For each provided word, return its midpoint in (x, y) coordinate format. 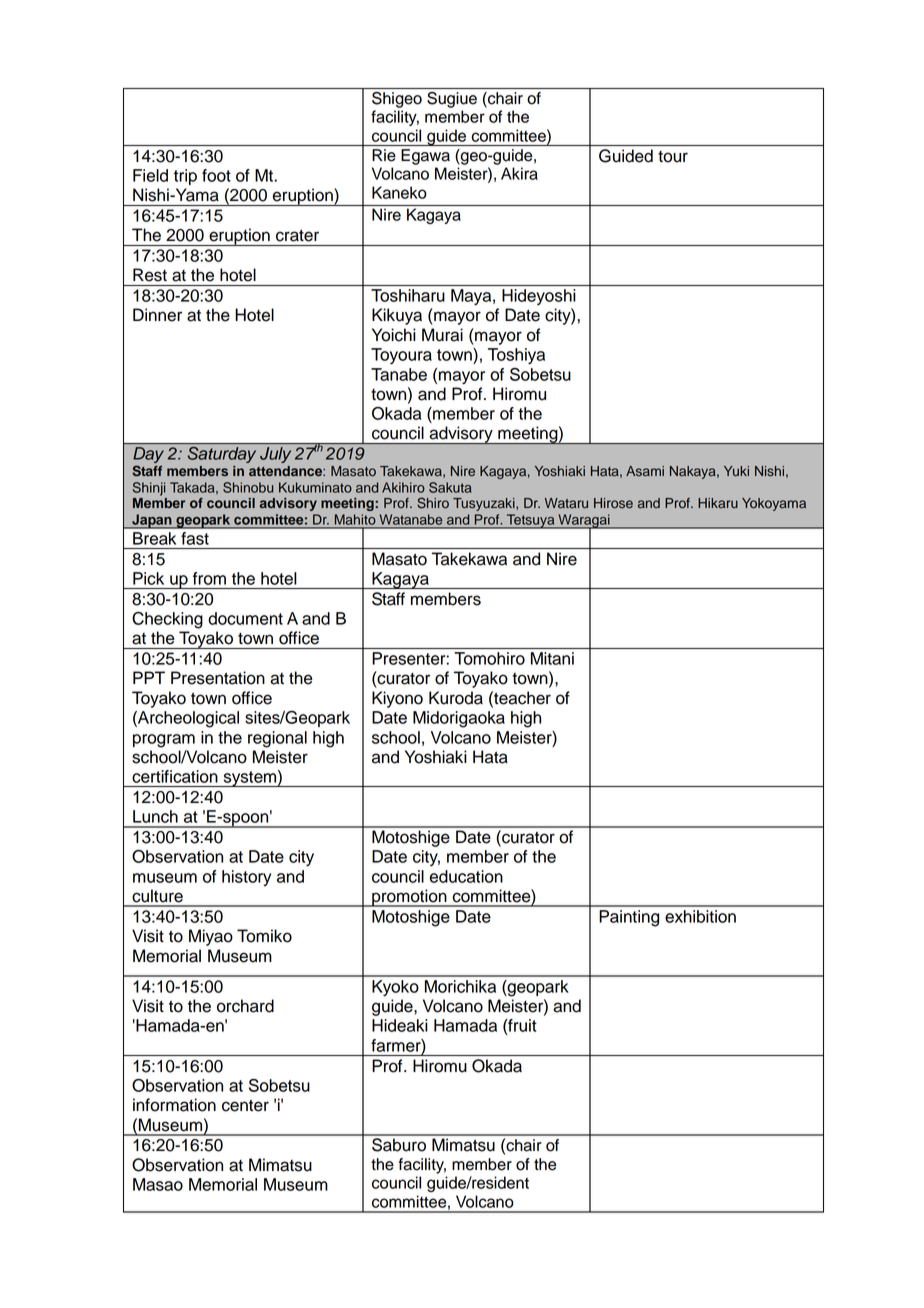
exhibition (700, 916)
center (245, 1106)
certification (175, 776)
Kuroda (456, 698)
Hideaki (400, 1025)
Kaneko (399, 192)
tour (673, 157)
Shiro (433, 503)
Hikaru (718, 503)
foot (216, 175)
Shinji (149, 489)
